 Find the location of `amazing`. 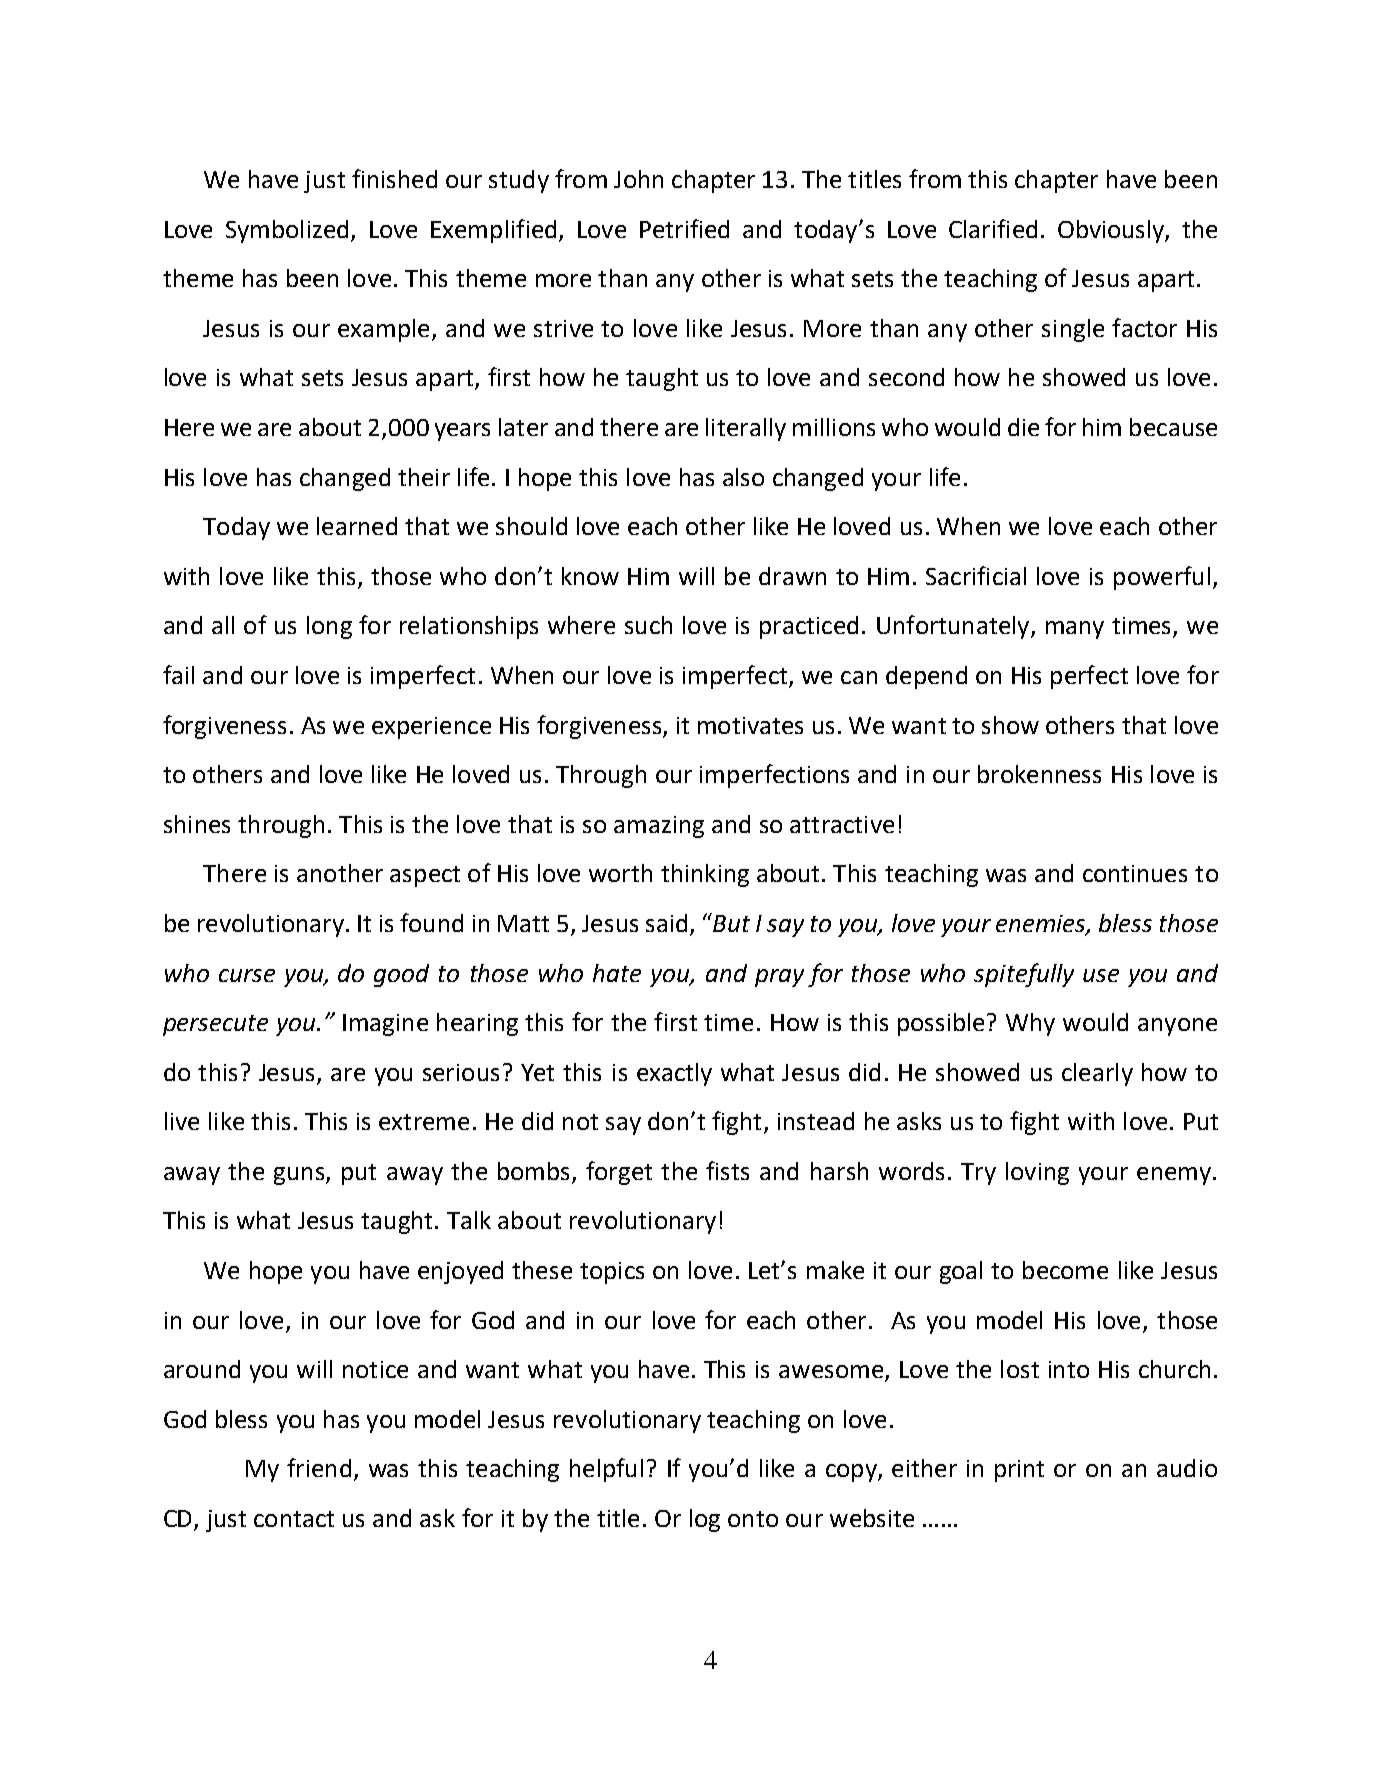

amazing is located at coordinates (659, 827).
